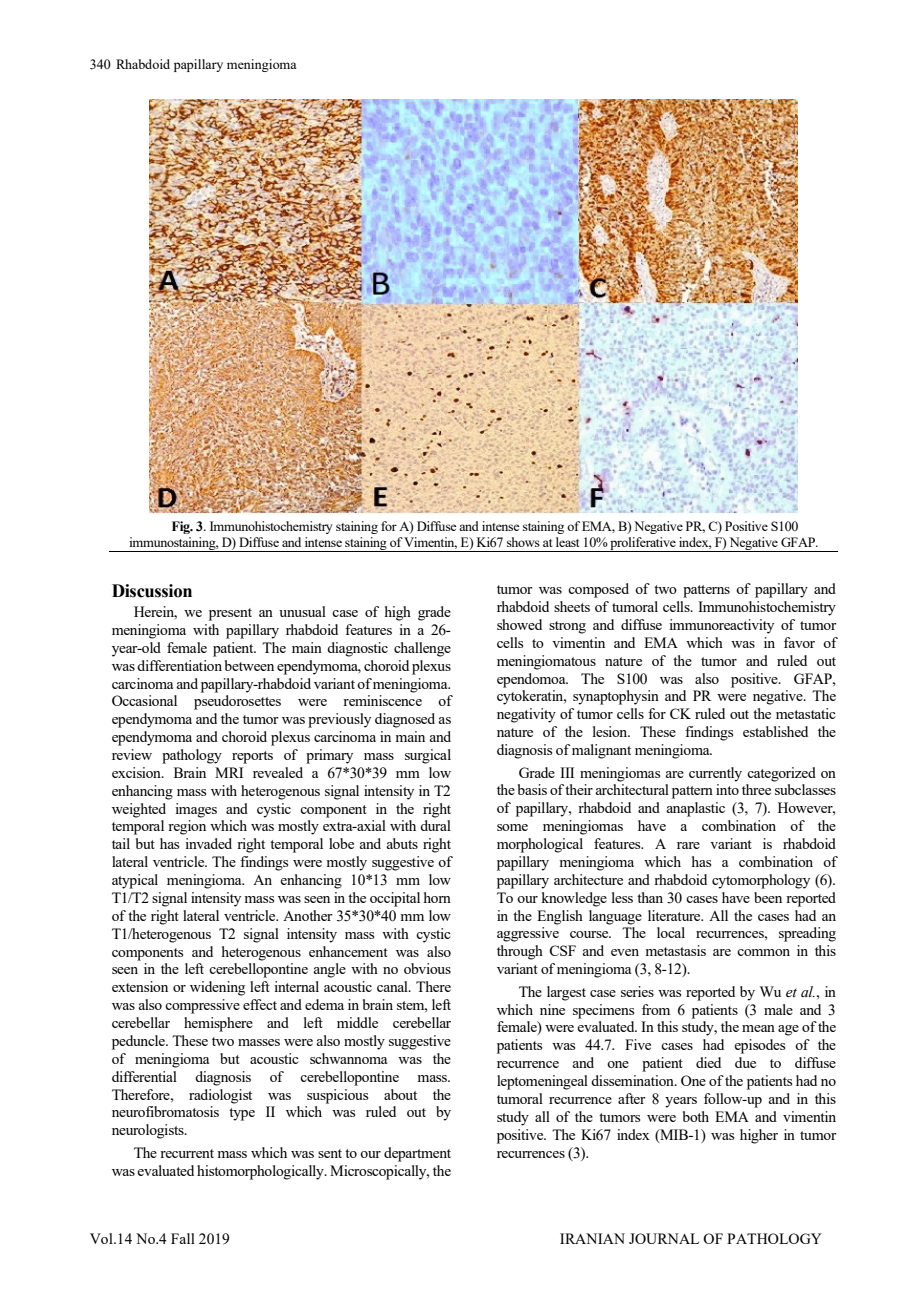 The width and height of the screenshot is (924, 1308). Describe the element at coordinates (523, 542) in the screenshot. I see `shows` at that location.
